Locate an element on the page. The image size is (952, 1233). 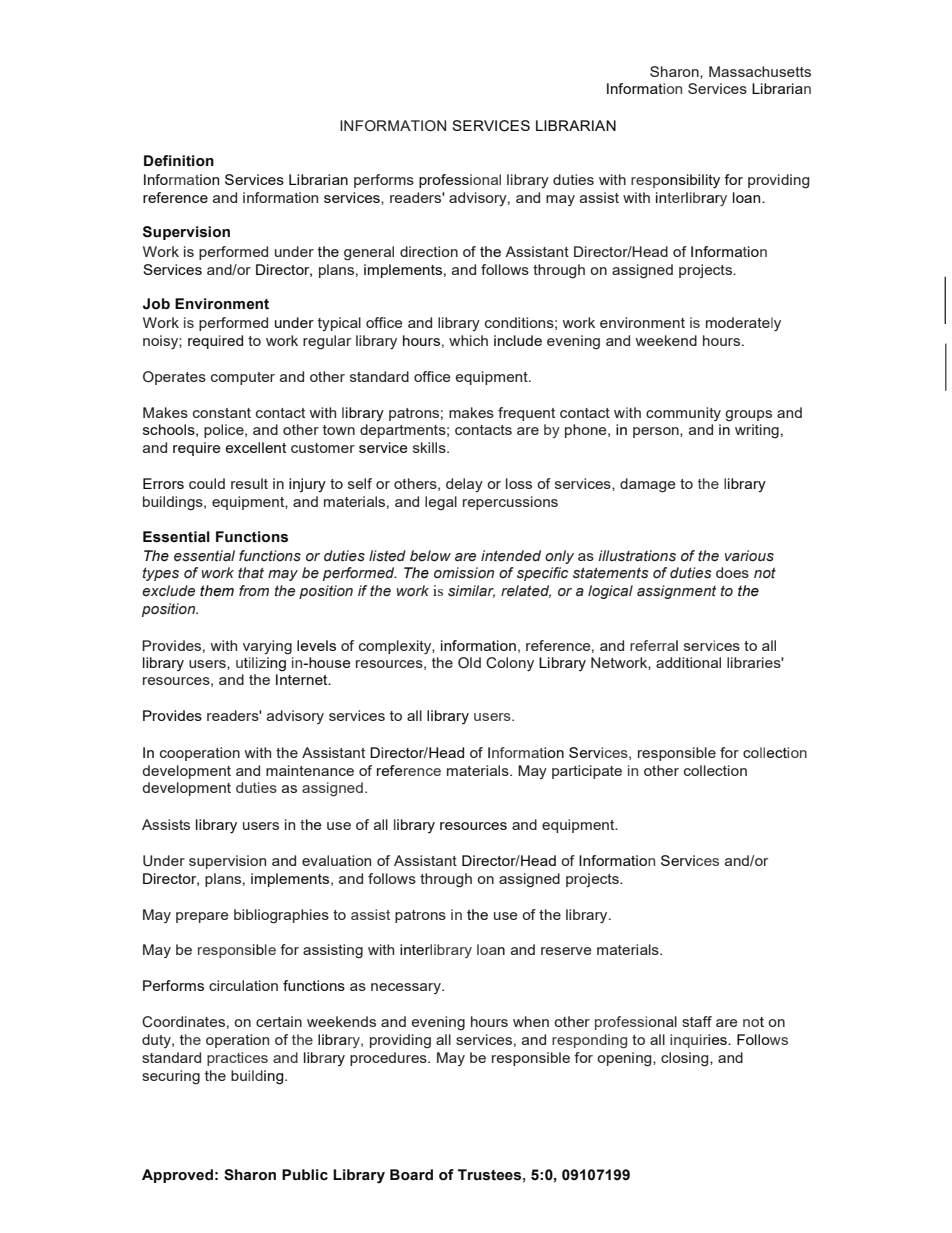
person is located at coordinates (657, 432).
